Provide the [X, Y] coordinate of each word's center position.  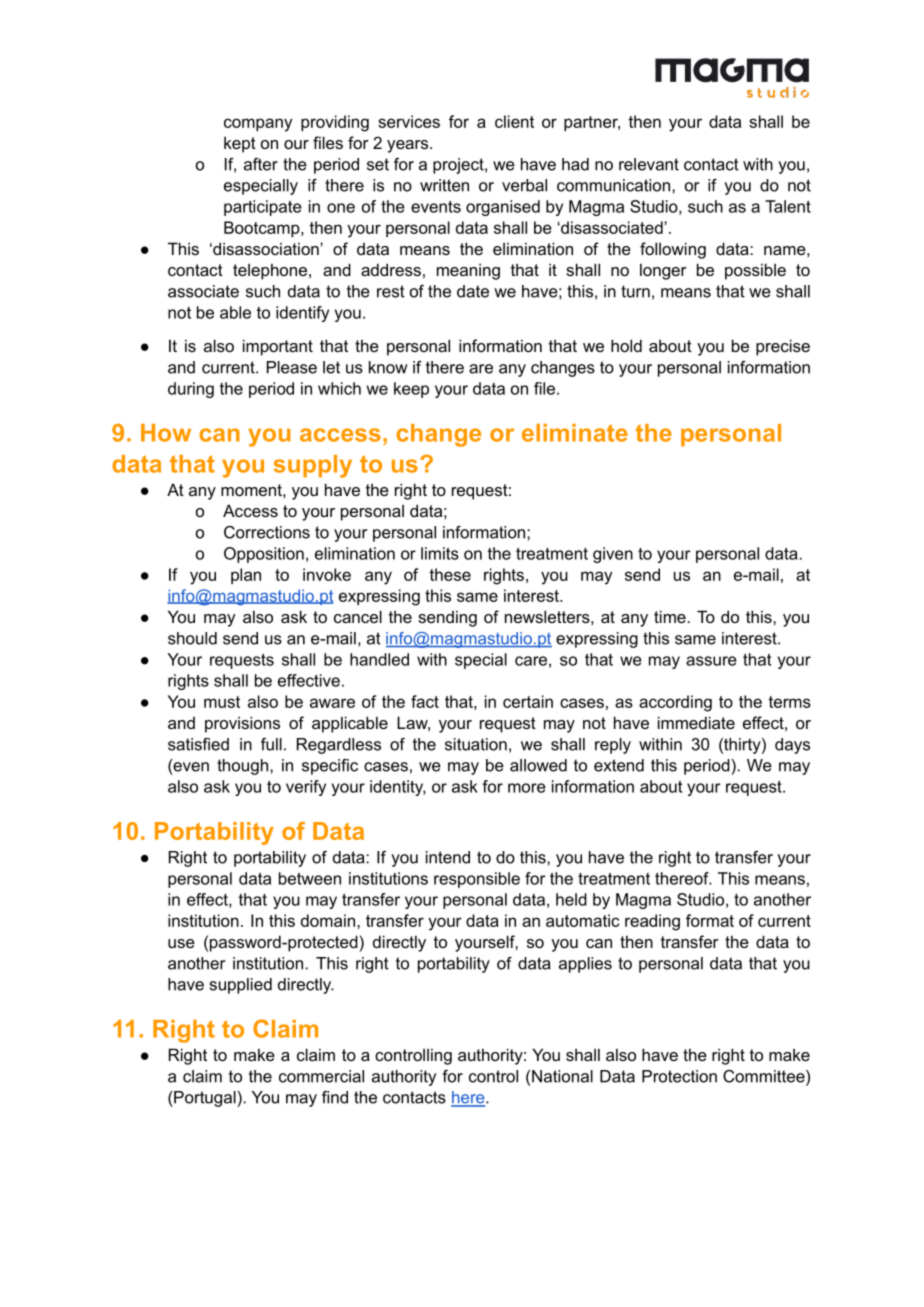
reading [652, 922]
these [450, 574]
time [671, 616]
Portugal [205, 1099]
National [562, 1076]
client [514, 121]
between [310, 878]
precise [783, 347]
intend [448, 857]
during [191, 390]
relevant [649, 164]
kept [240, 144]
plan [246, 576]
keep [411, 390]
